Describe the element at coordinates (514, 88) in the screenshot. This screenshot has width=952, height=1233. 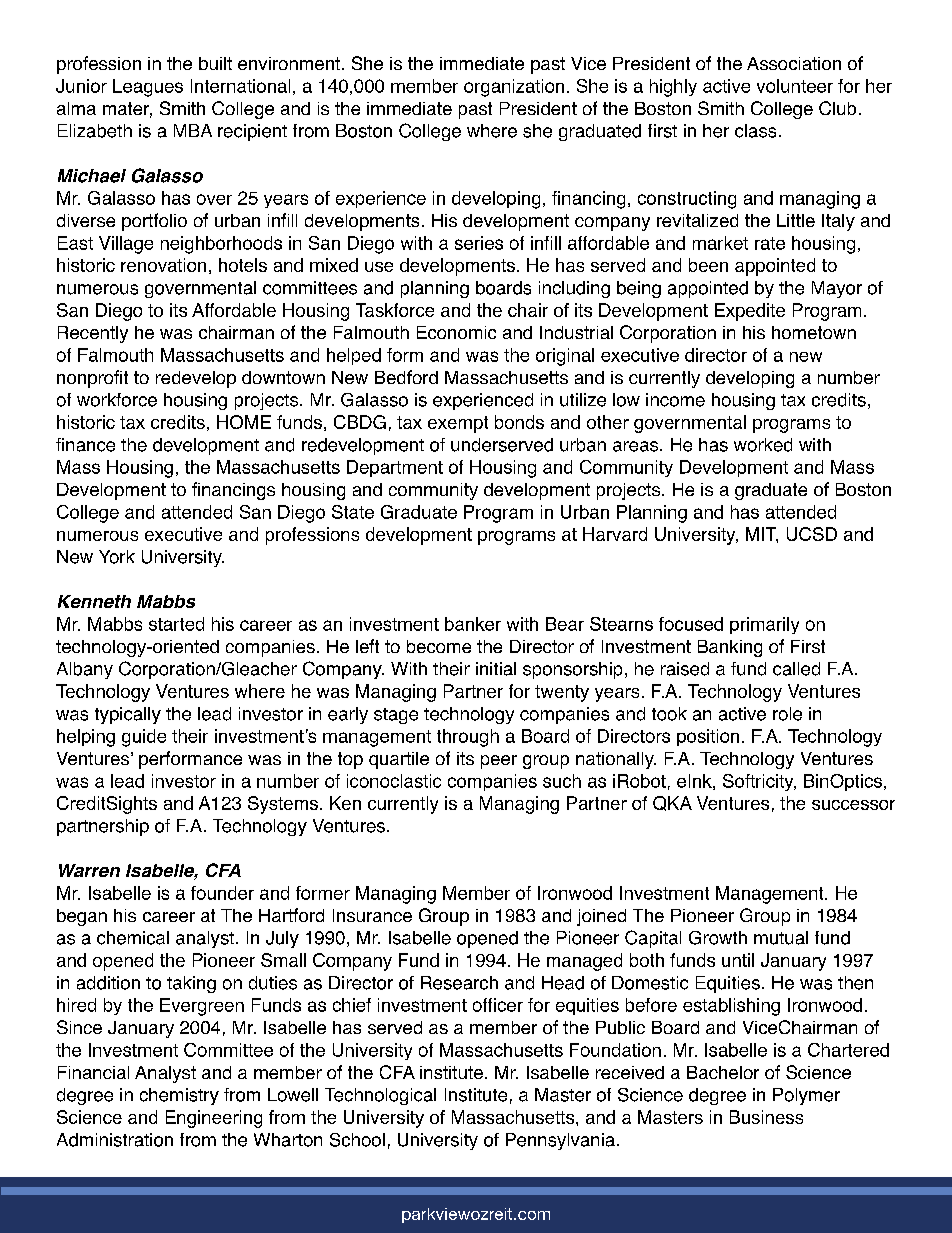
I see `organization` at that location.
